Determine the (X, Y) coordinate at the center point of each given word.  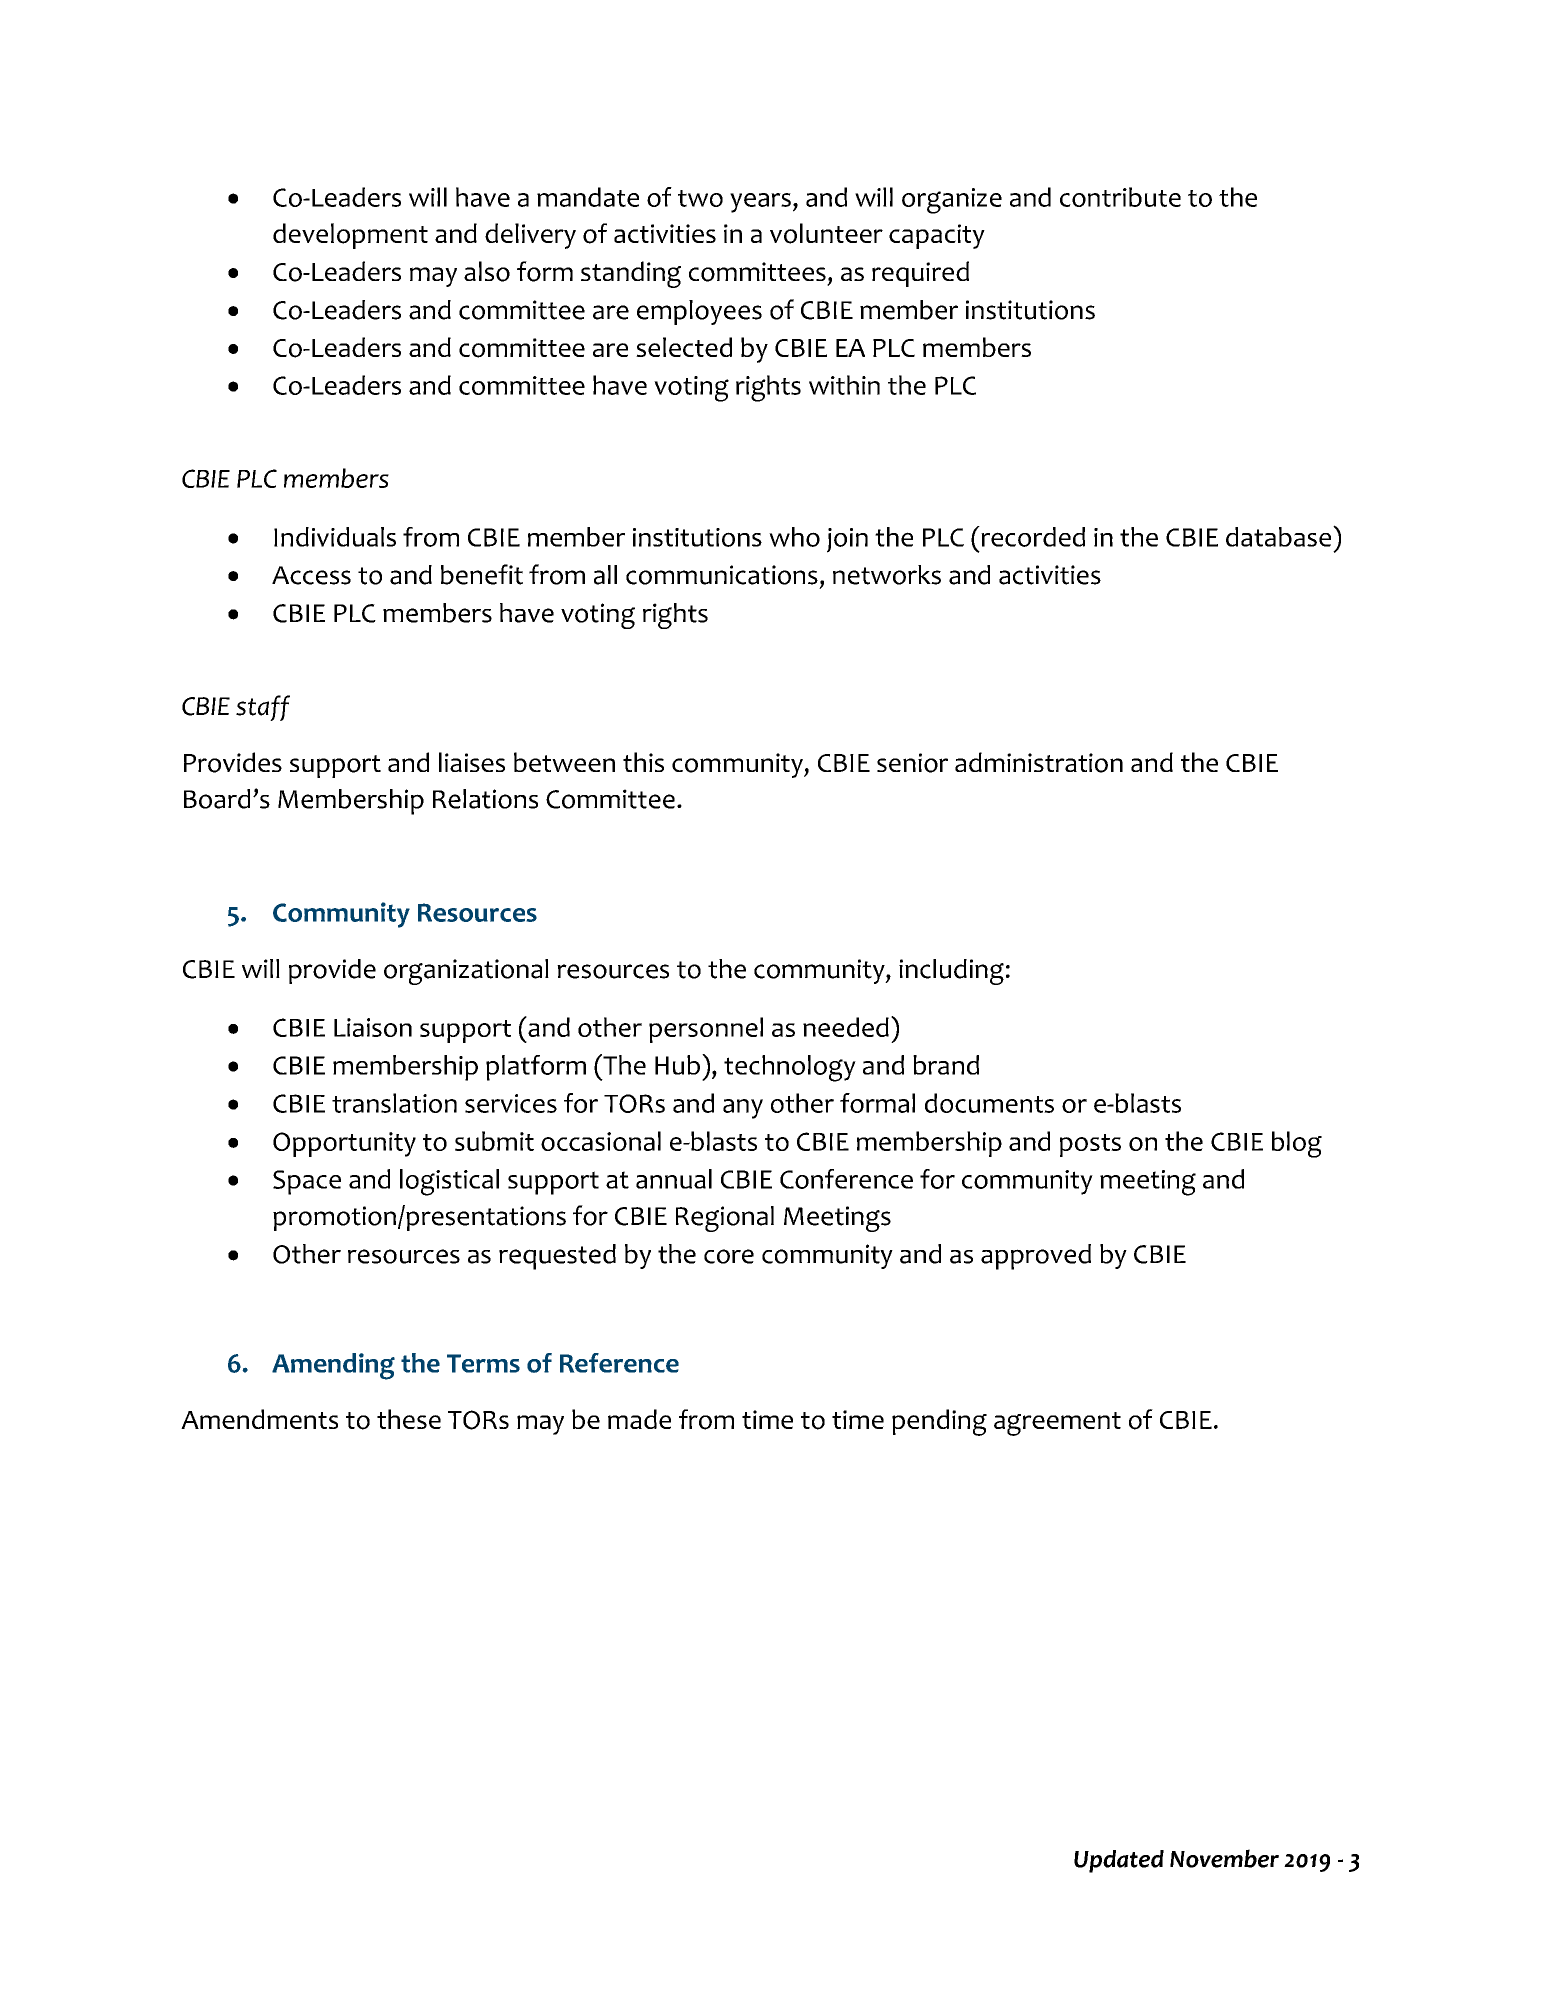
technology (790, 1068)
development (350, 236)
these (409, 1419)
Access (311, 575)
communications (722, 575)
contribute (1120, 197)
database (1280, 536)
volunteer (826, 233)
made (639, 1419)
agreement (1057, 1424)
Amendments (259, 1419)
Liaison (373, 1027)
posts (1090, 1145)
